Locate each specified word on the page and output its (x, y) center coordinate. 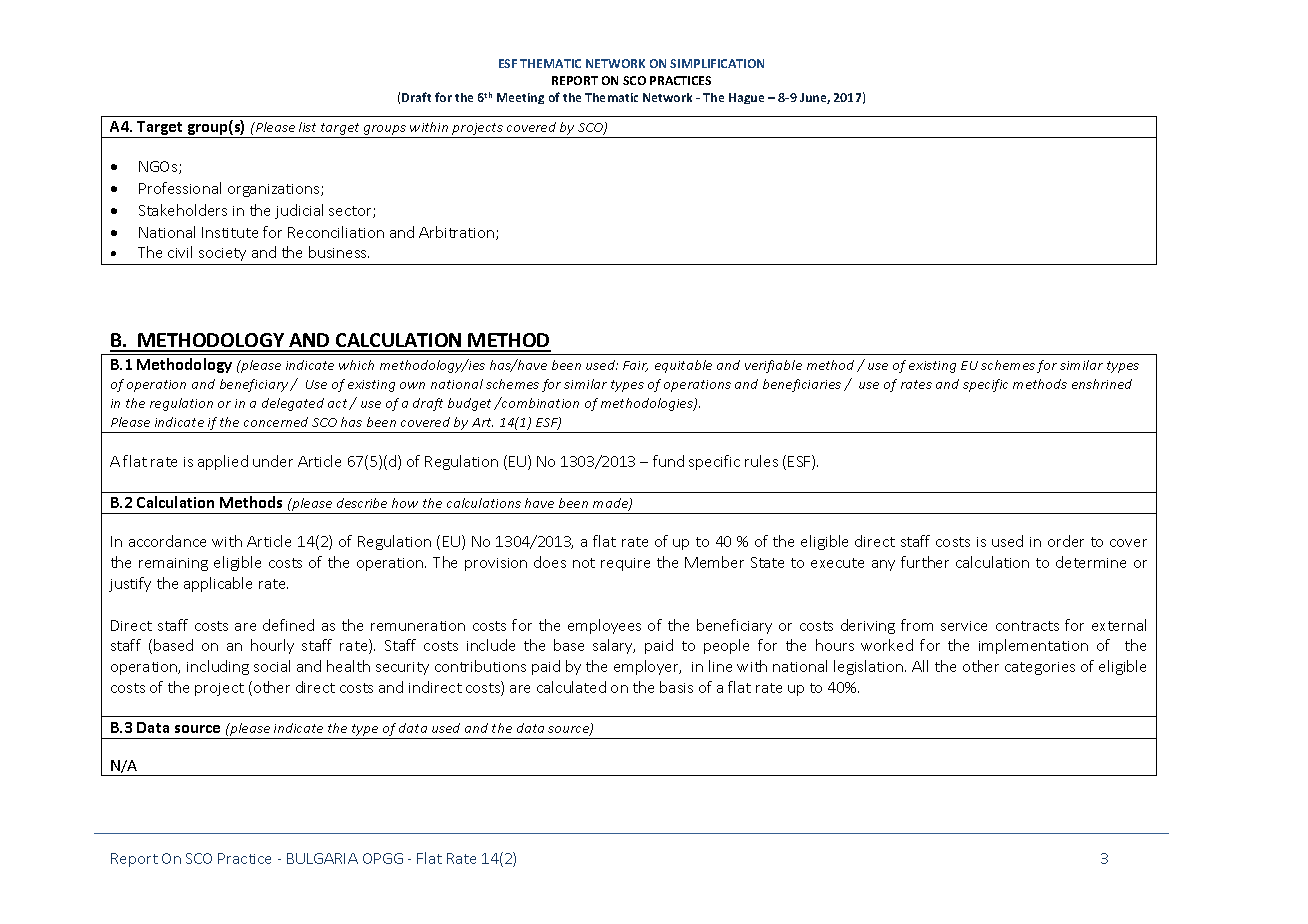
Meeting (520, 98)
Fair (635, 366)
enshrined (1102, 384)
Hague (746, 98)
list (307, 127)
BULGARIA (322, 858)
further (925, 562)
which (356, 365)
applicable (218, 584)
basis (676, 687)
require (625, 564)
